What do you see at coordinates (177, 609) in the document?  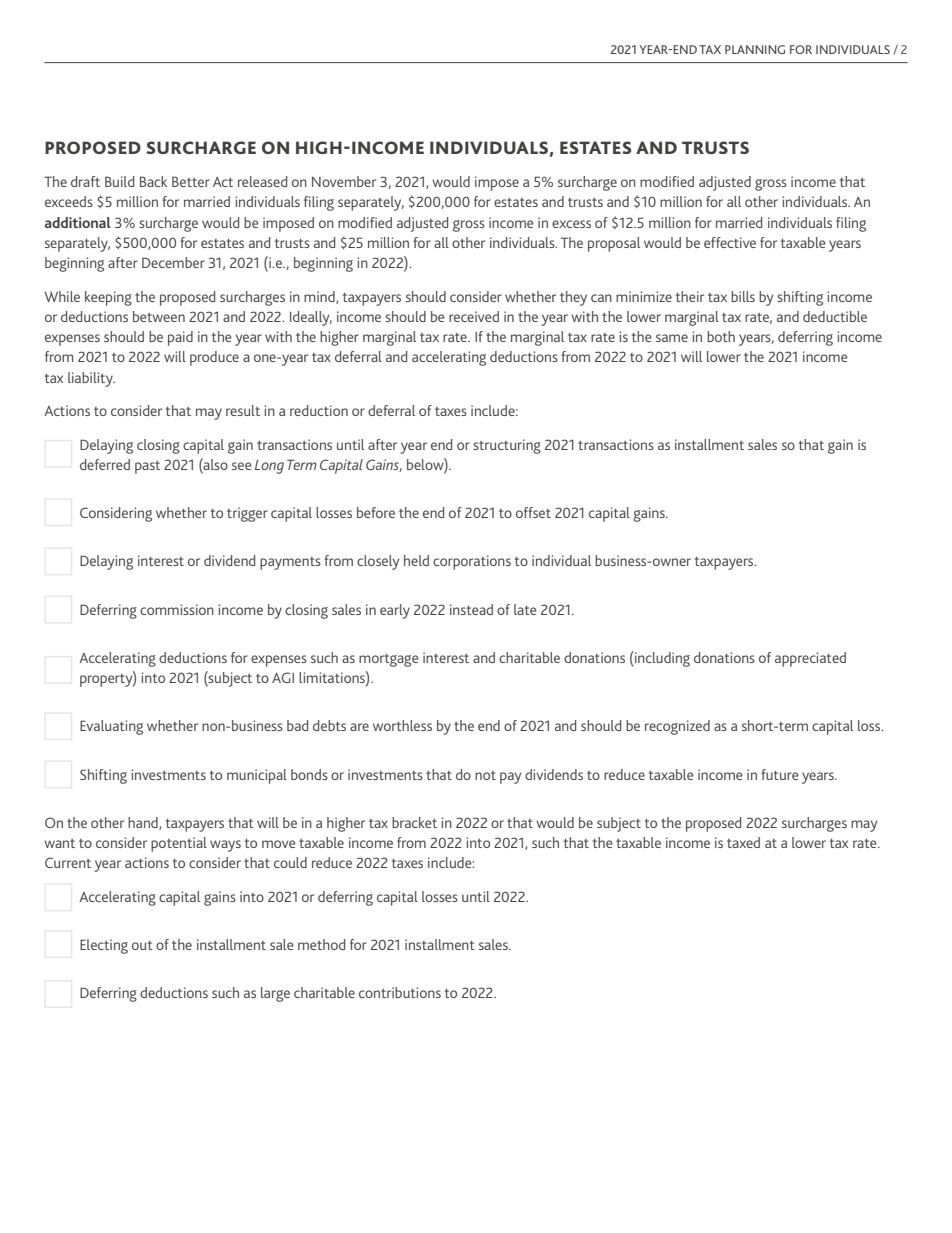 I see `commission` at bounding box center [177, 609].
